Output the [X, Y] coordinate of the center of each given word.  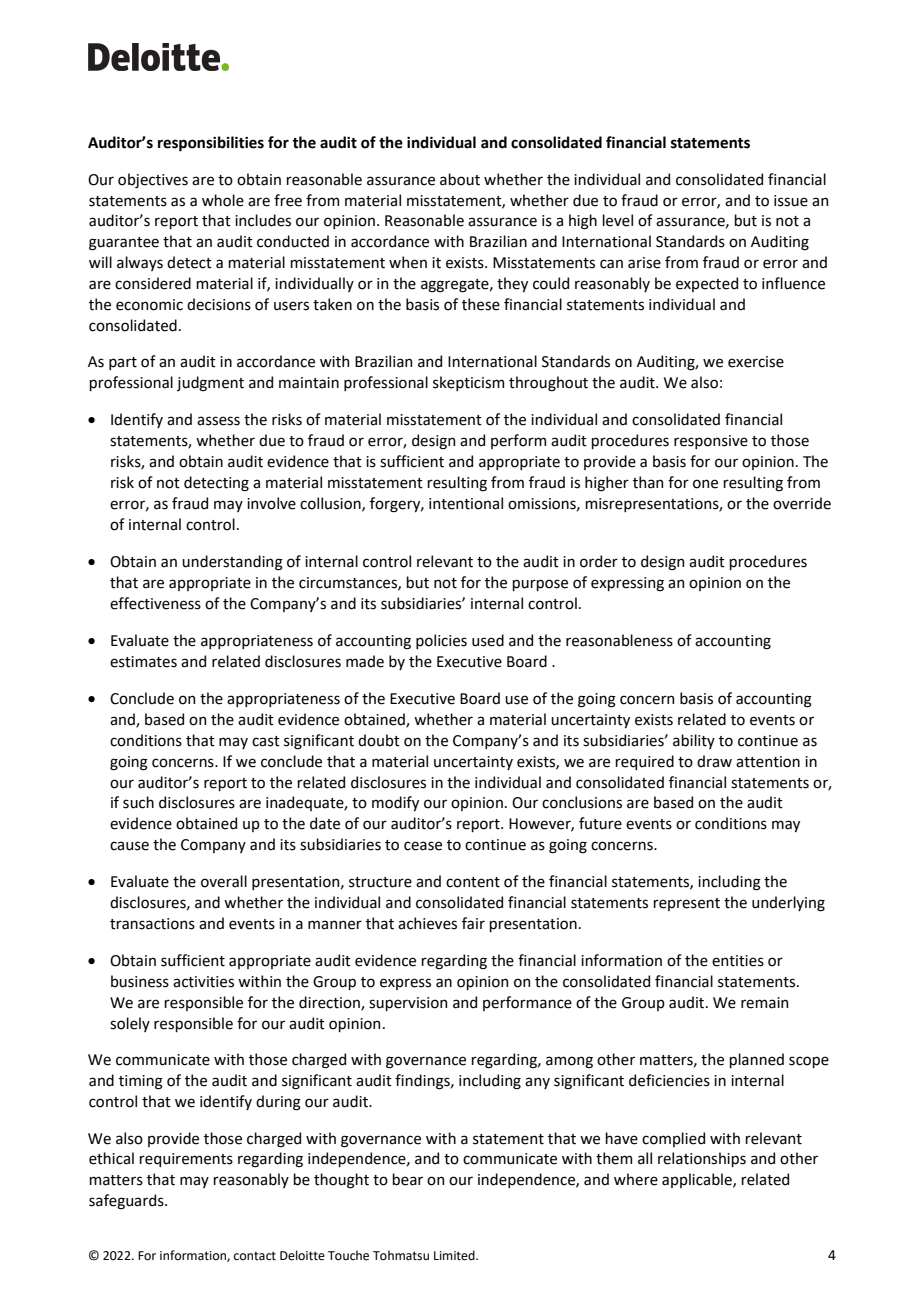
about [460, 179]
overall [224, 881]
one [705, 484]
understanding [232, 563]
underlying [788, 904]
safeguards [127, 1202]
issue [791, 201]
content [473, 882]
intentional [466, 503]
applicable [698, 1180]
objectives [153, 180]
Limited [455, 1255]
